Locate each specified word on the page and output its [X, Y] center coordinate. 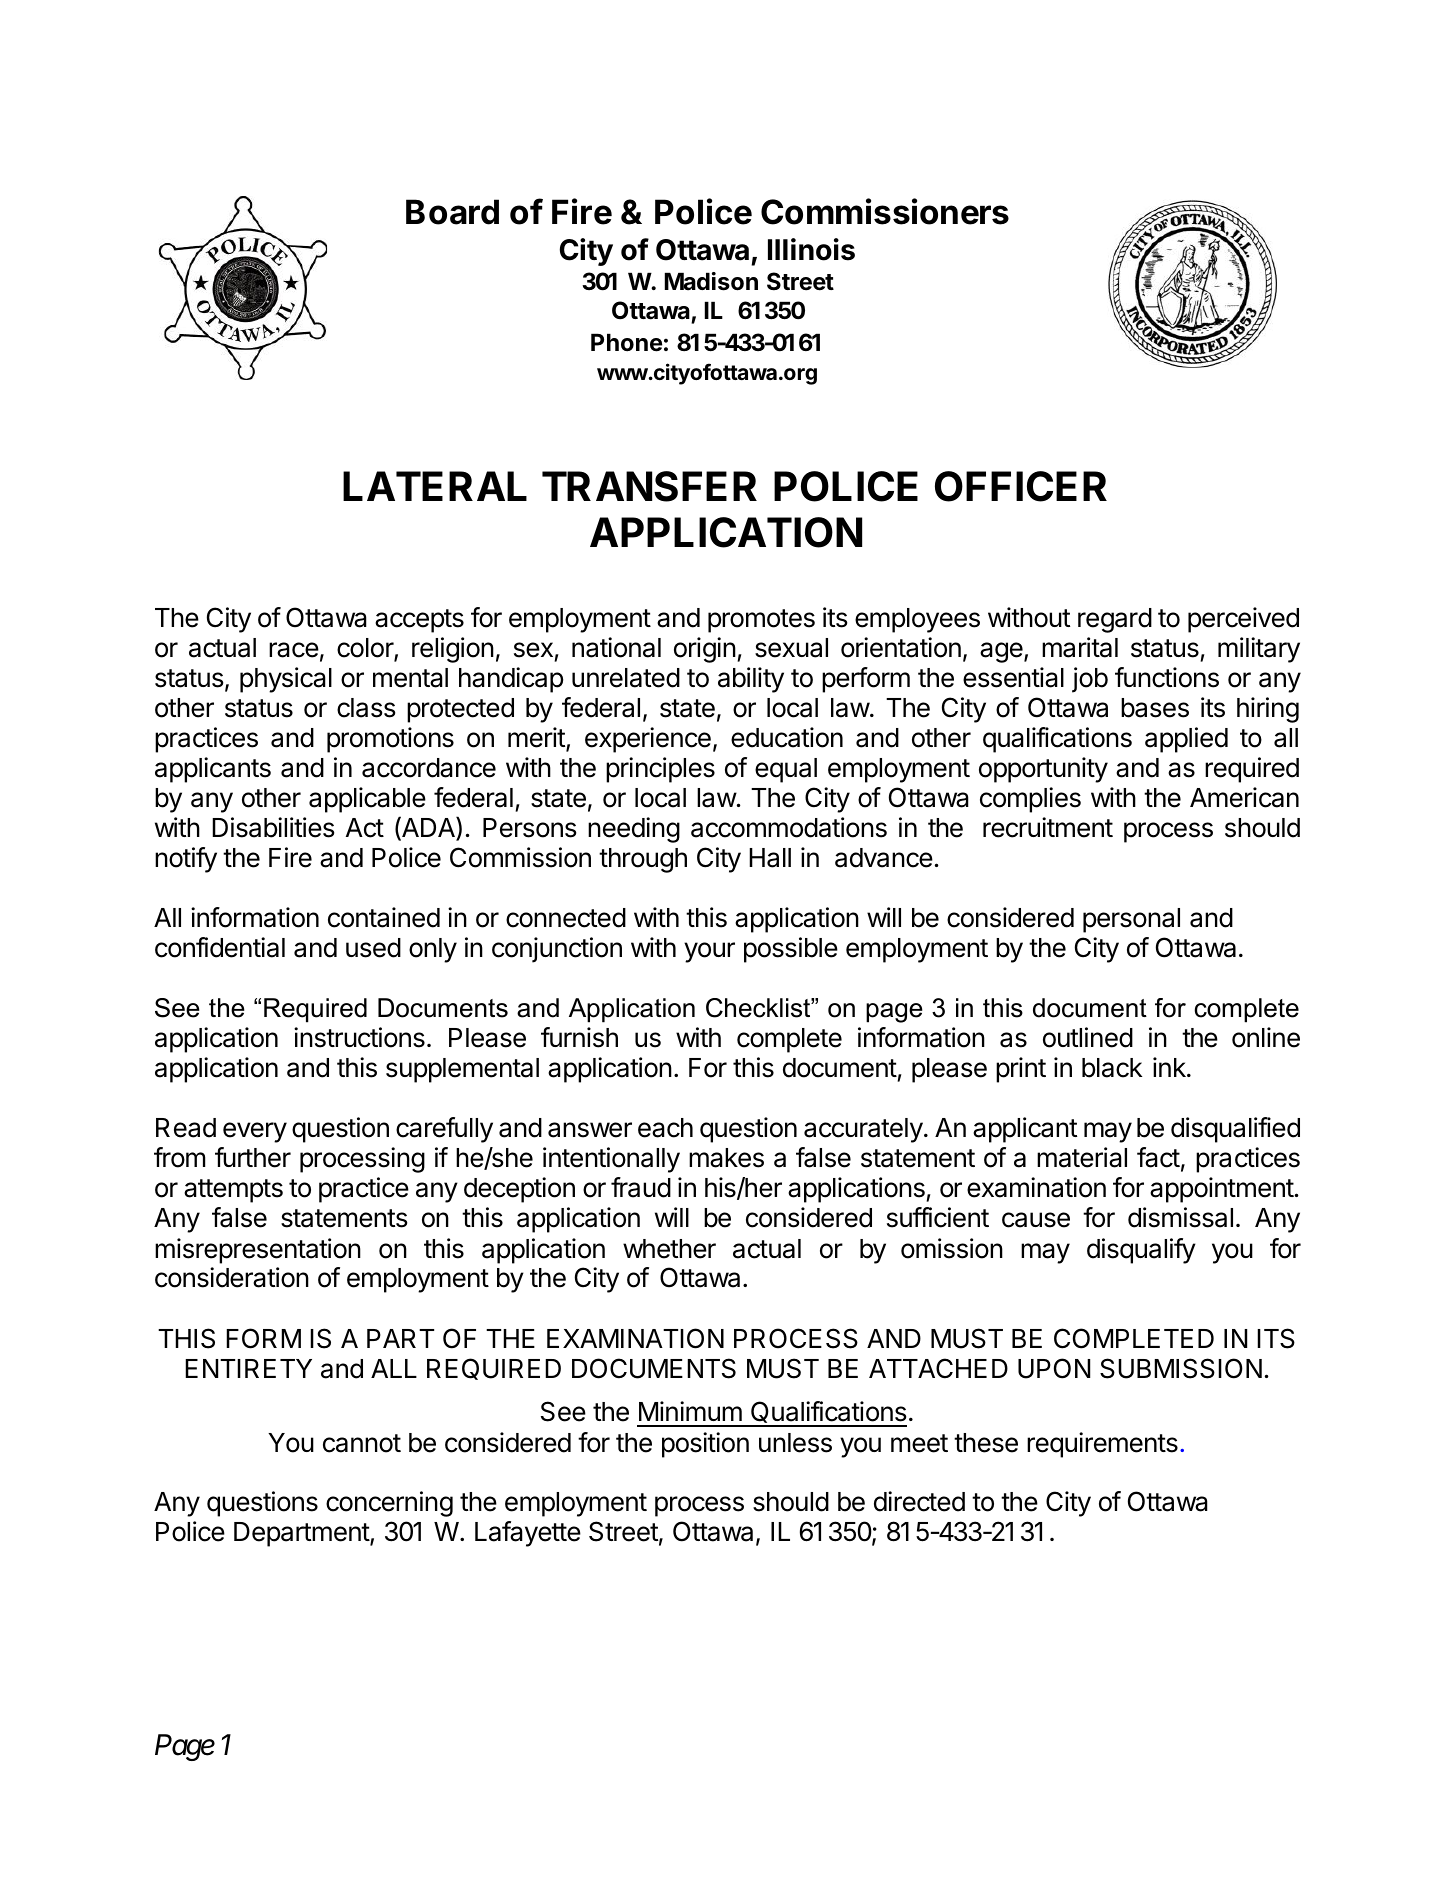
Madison [711, 281]
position [705, 1445]
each [665, 1128]
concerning [389, 1504]
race [294, 650]
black [1112, 1068]
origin [705, 650]
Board [452, 212]
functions [1167, 677]
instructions [359, 1037]
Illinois [811, 249]
